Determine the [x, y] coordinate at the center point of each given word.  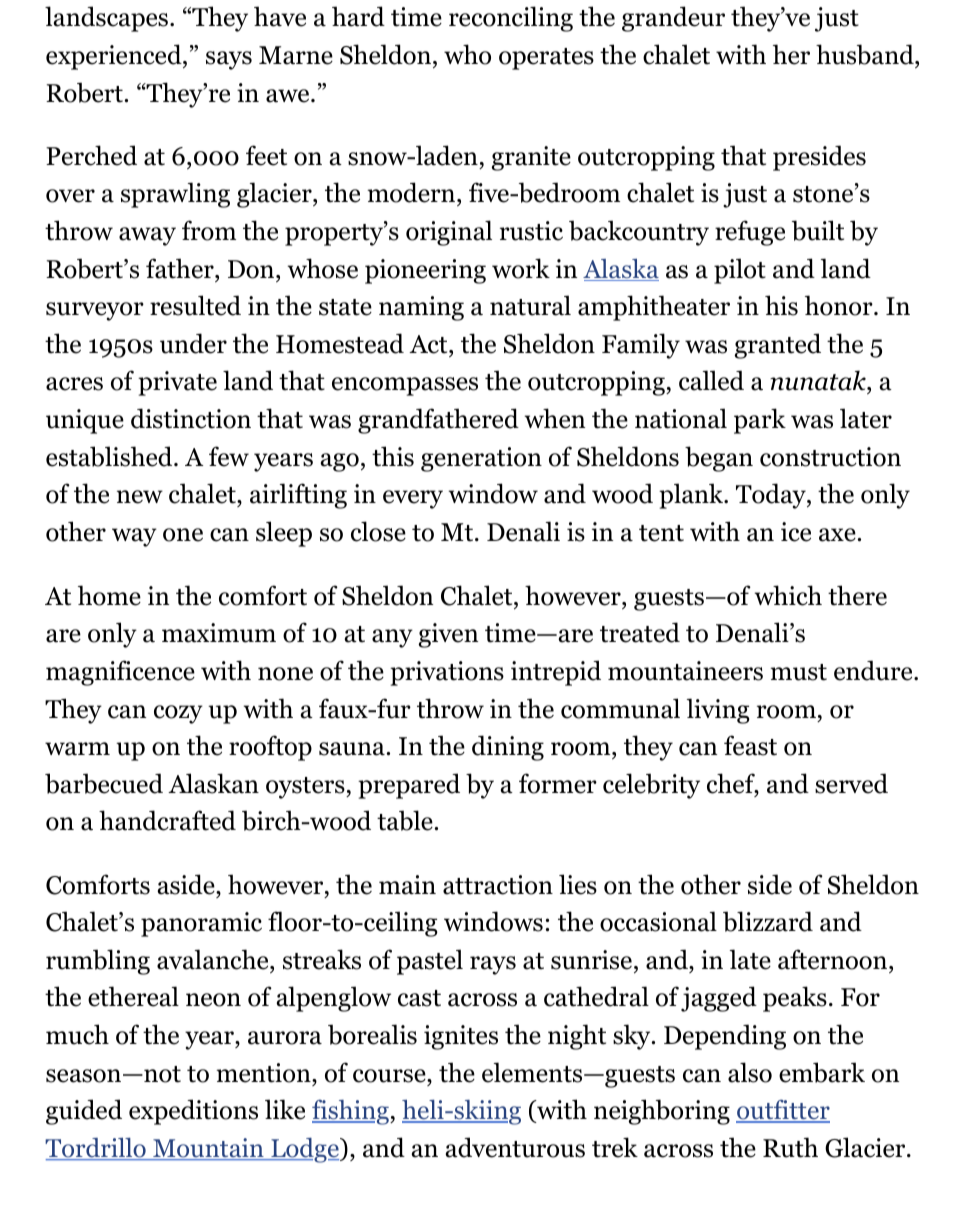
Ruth [790, 1147]
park [760, 421]
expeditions [193, 1112]
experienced [115, 57]
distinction [191, 418]
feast [750, 745]
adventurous [515, 1147]
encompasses [405, 386]
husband [866, 56]
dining [508, 748]
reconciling [511, 19]
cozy [178, 714]
